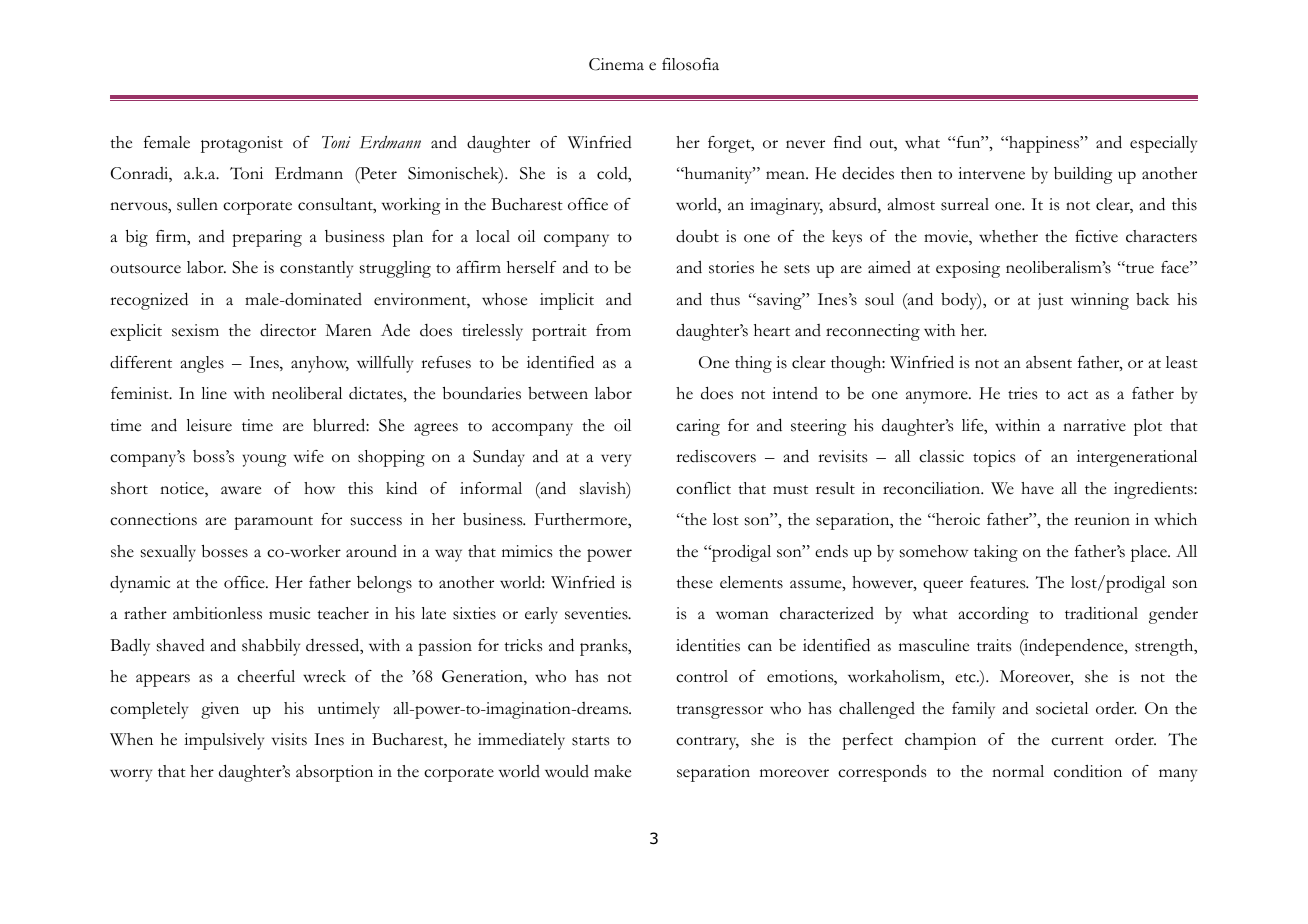 The image size is (1308, 924). I want to click on impulsively, so click(224, 741).
